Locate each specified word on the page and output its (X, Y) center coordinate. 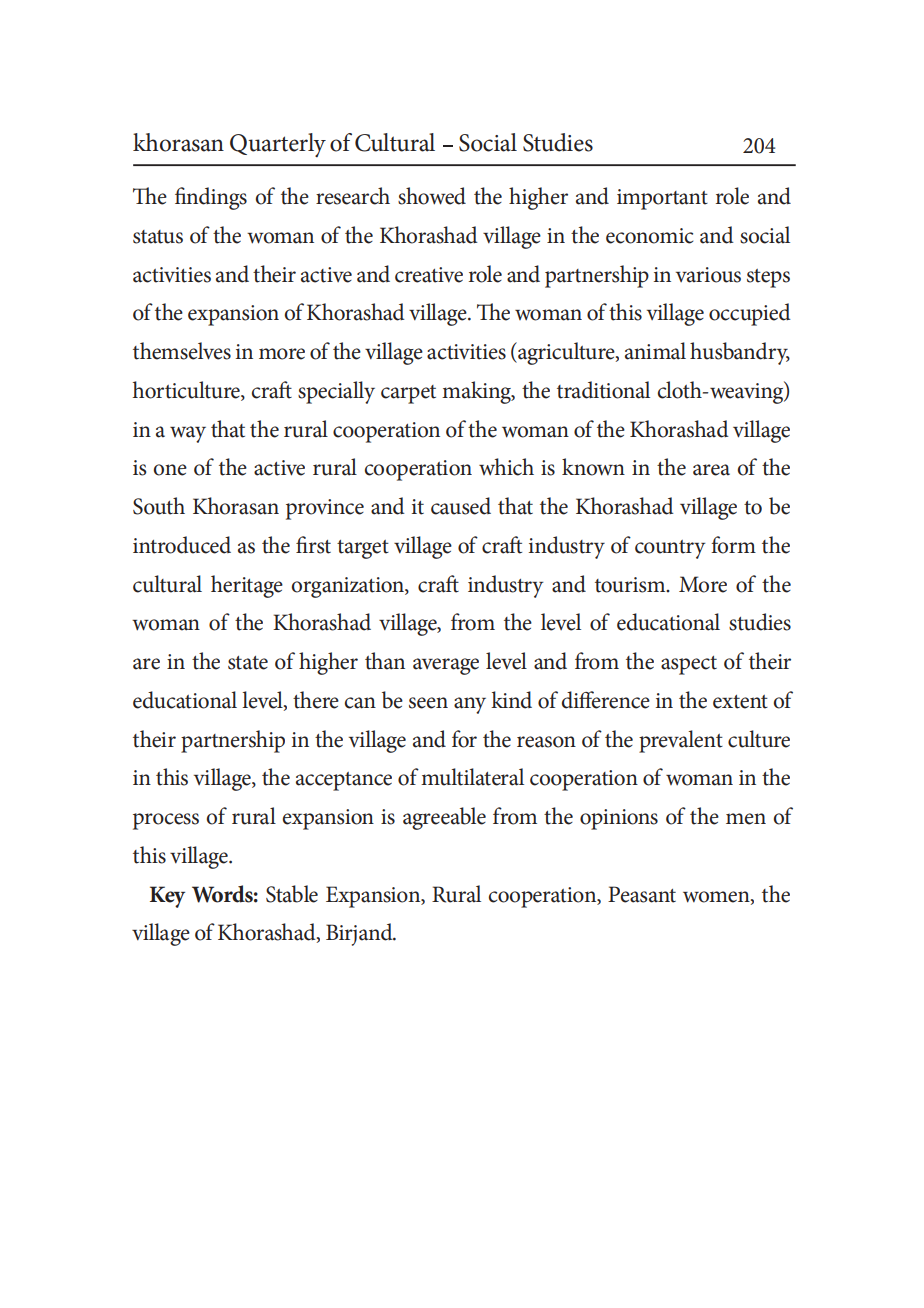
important (662, 199)
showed (432, 196)
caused (461, 506)
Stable (292, 894)
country (670, 549)
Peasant (642, 894)
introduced (182, 545)
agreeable (444, 818)
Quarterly (278, 145)
